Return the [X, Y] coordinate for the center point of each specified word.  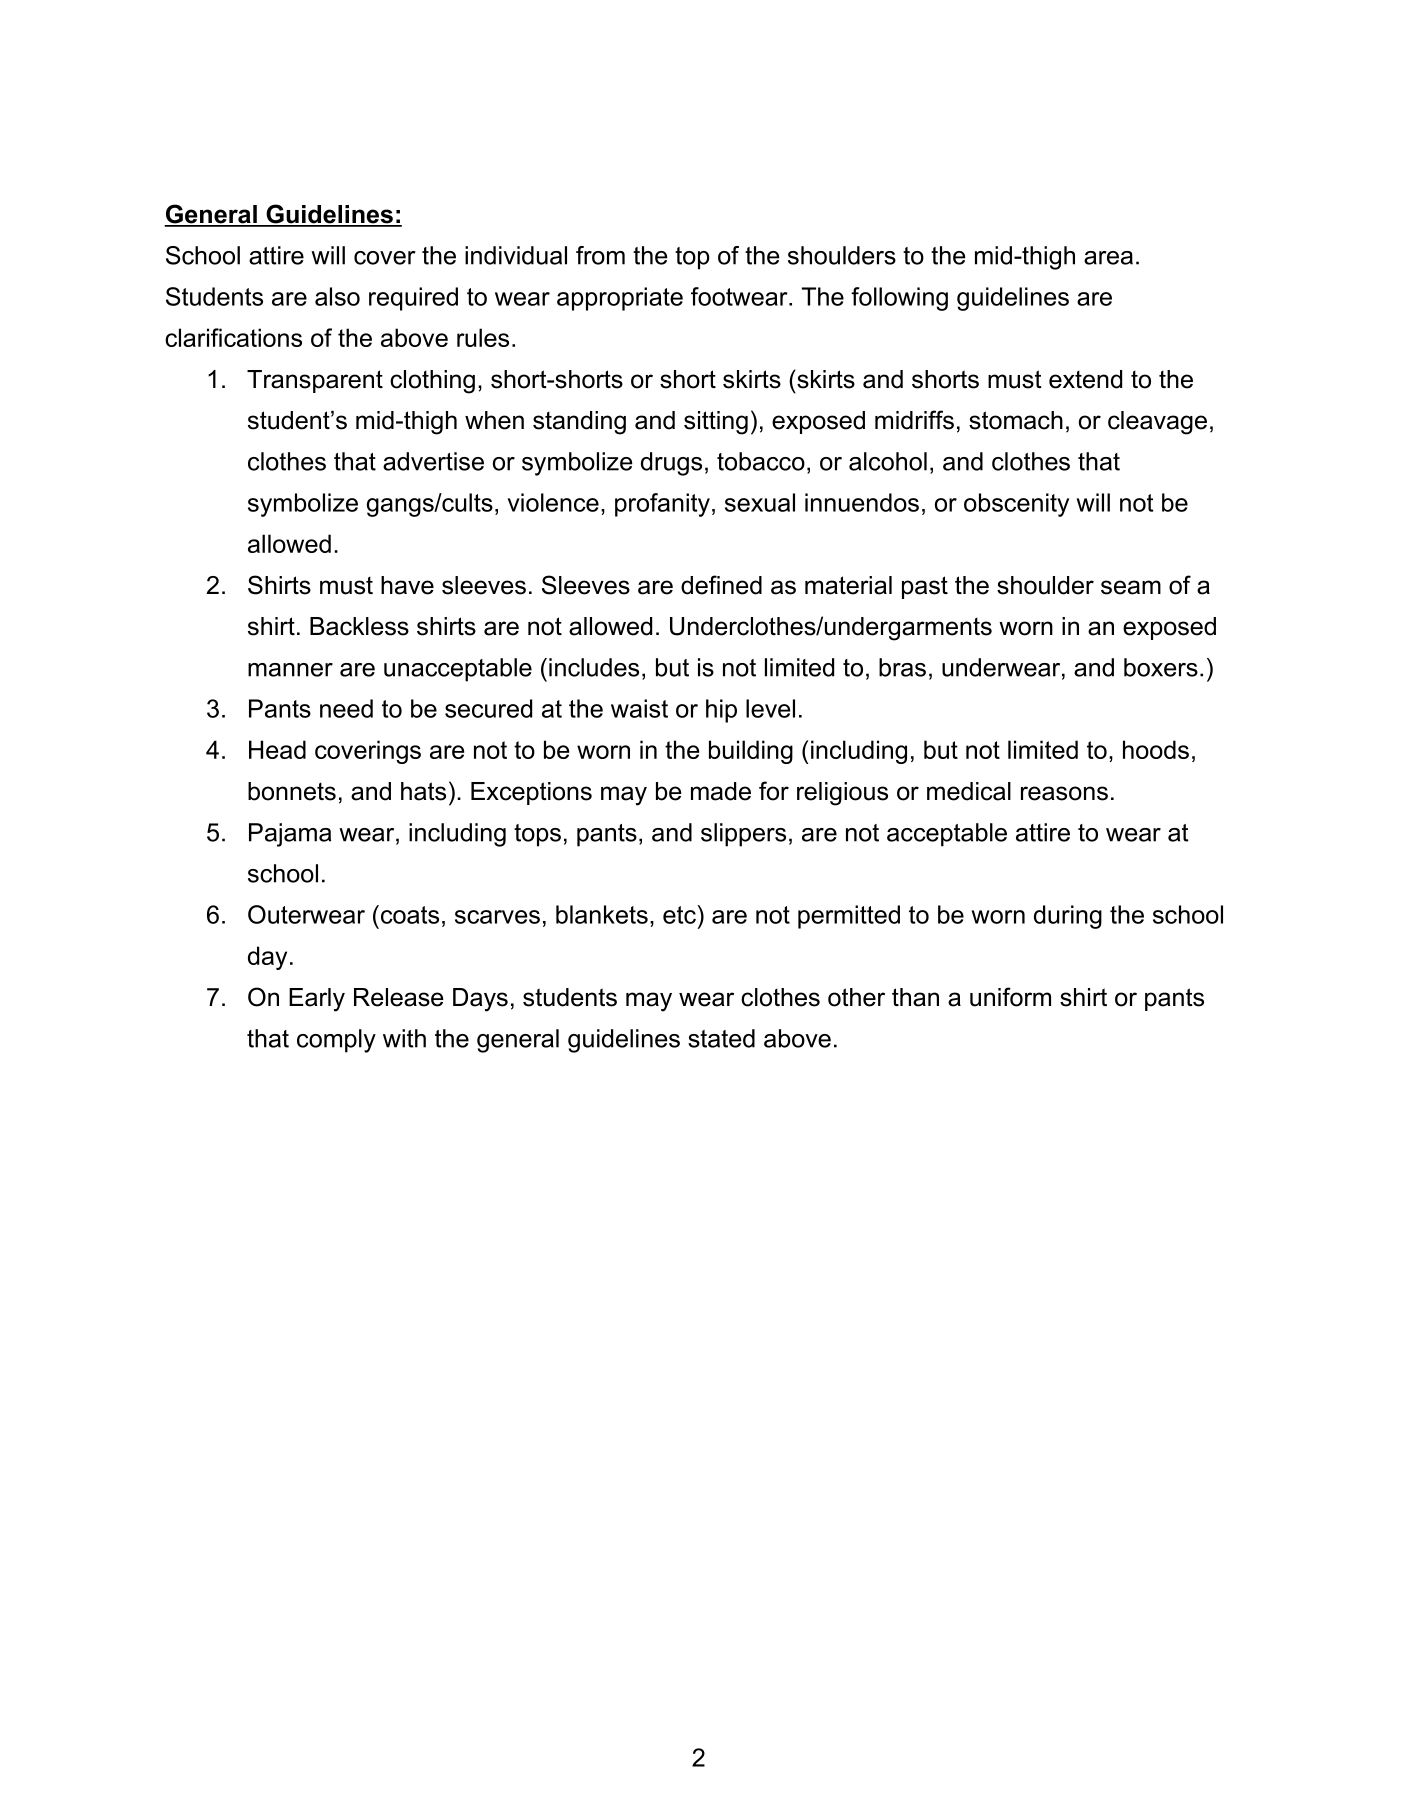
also [337, 296]
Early [317, 1000]
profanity [662, 505]
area [1108, 258]
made [721, 791]
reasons [1064, 793]
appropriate [620, 299]
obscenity [1016, 505]
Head [277, 749]
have [407, 585]
